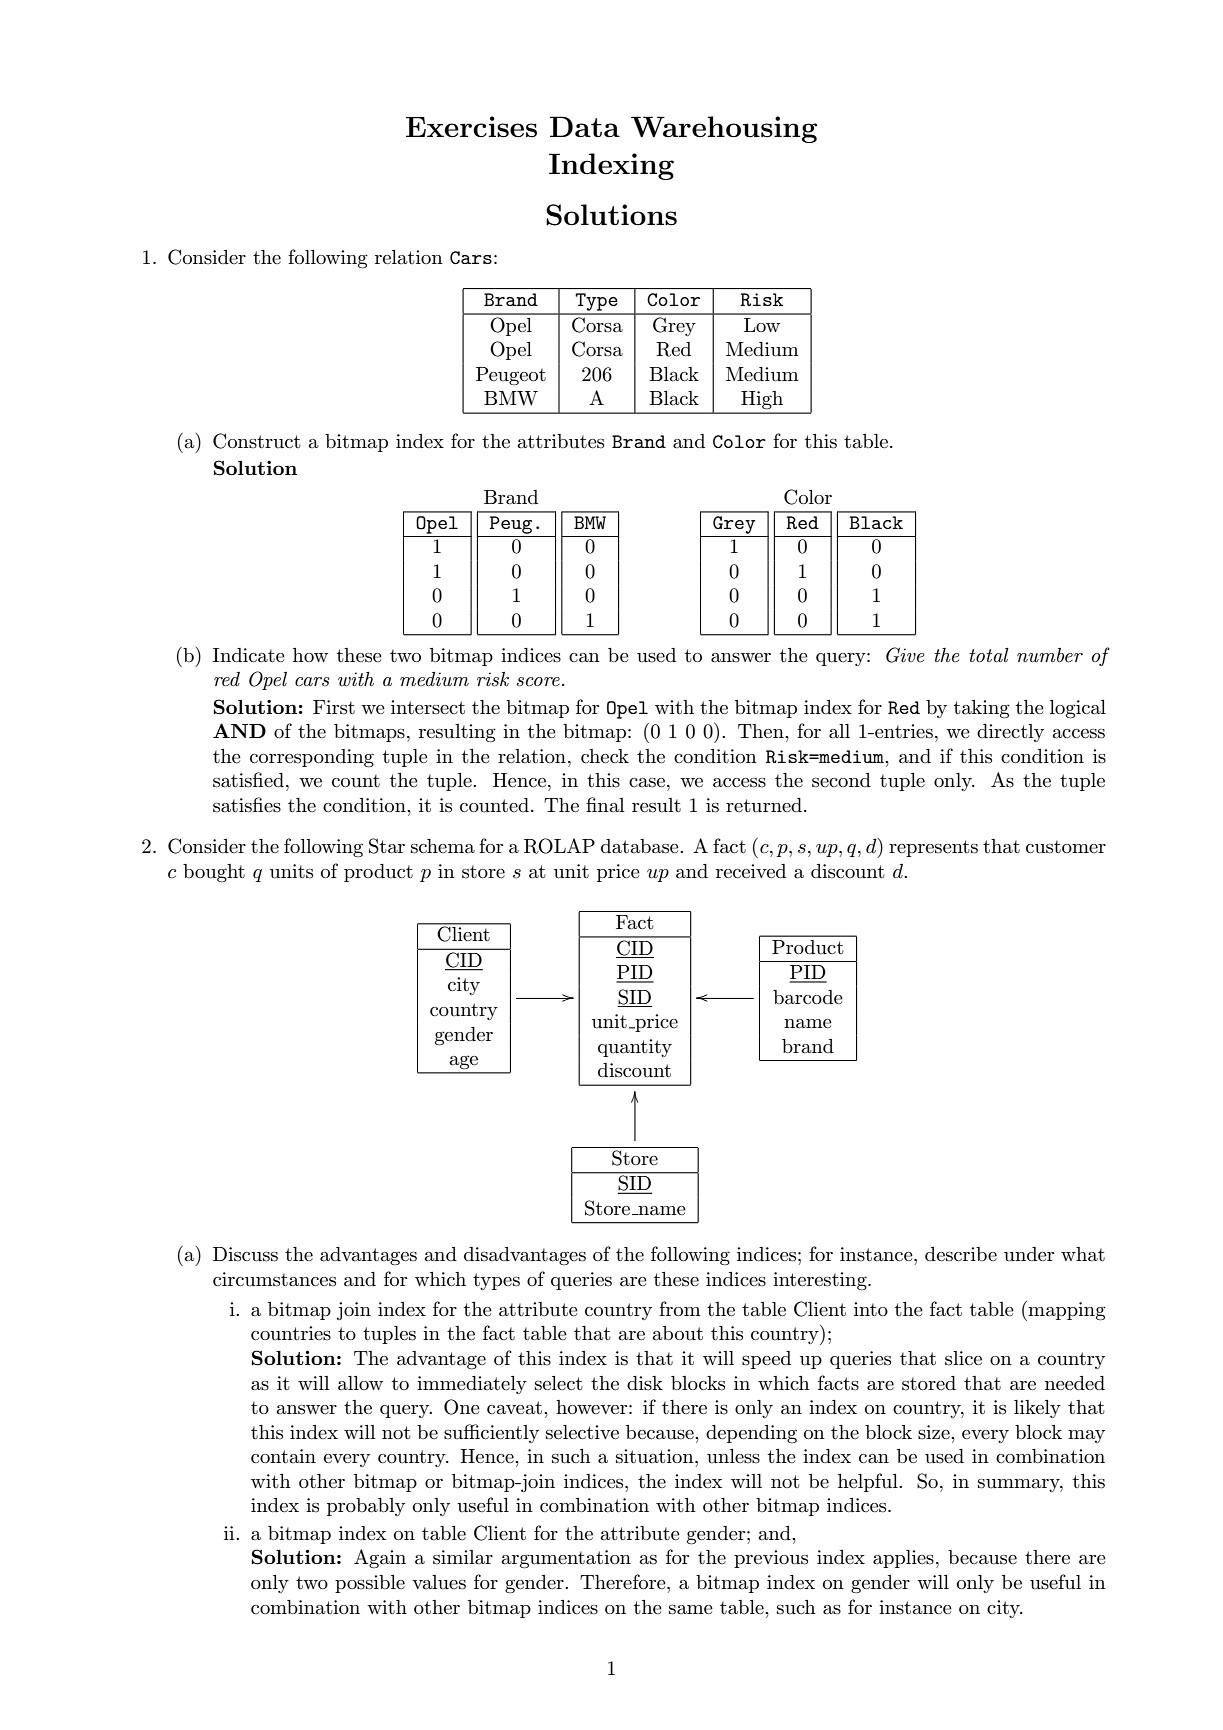 The width and height of the document is (1223, 1730). What do you see at coordinates (370, 1584) in the document?
I see `possible` at bounding box center [370, 1584].
